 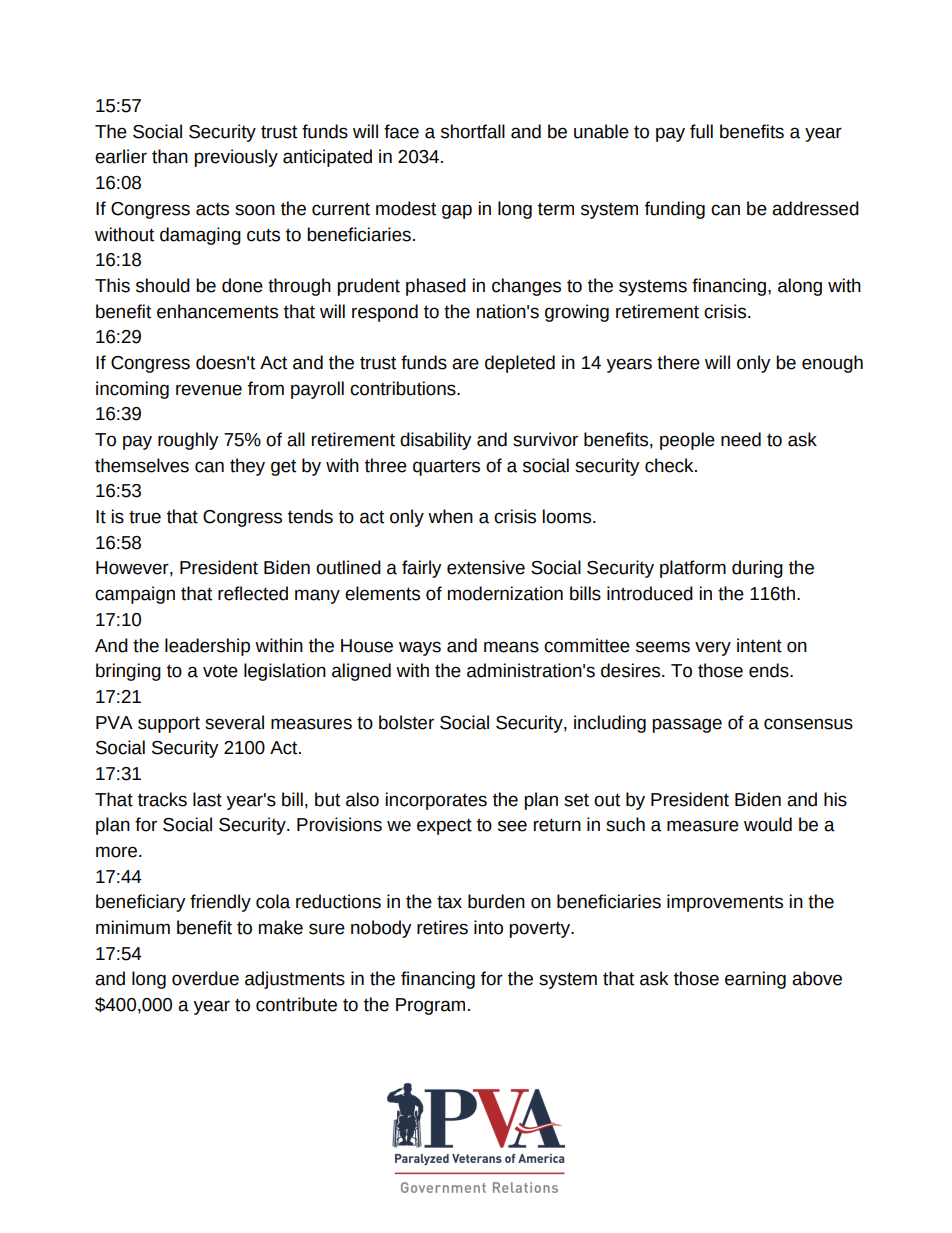 I want to click on last, so click(x=207, y=799).
